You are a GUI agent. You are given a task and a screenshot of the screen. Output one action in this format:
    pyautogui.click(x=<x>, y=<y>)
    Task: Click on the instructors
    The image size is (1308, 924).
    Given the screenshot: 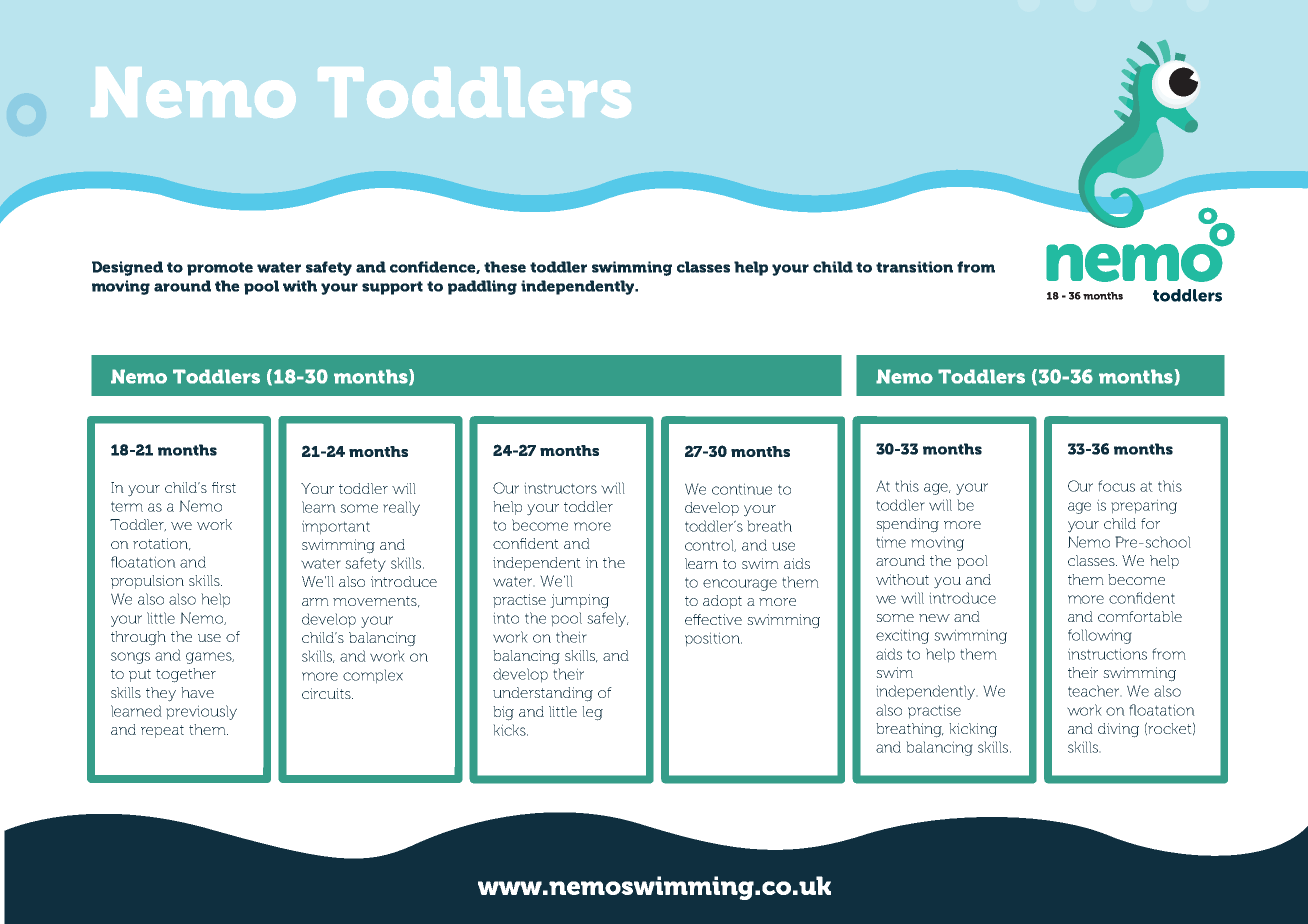 What is the action you would take?
    pyautogui.click(x=560, y=488)
